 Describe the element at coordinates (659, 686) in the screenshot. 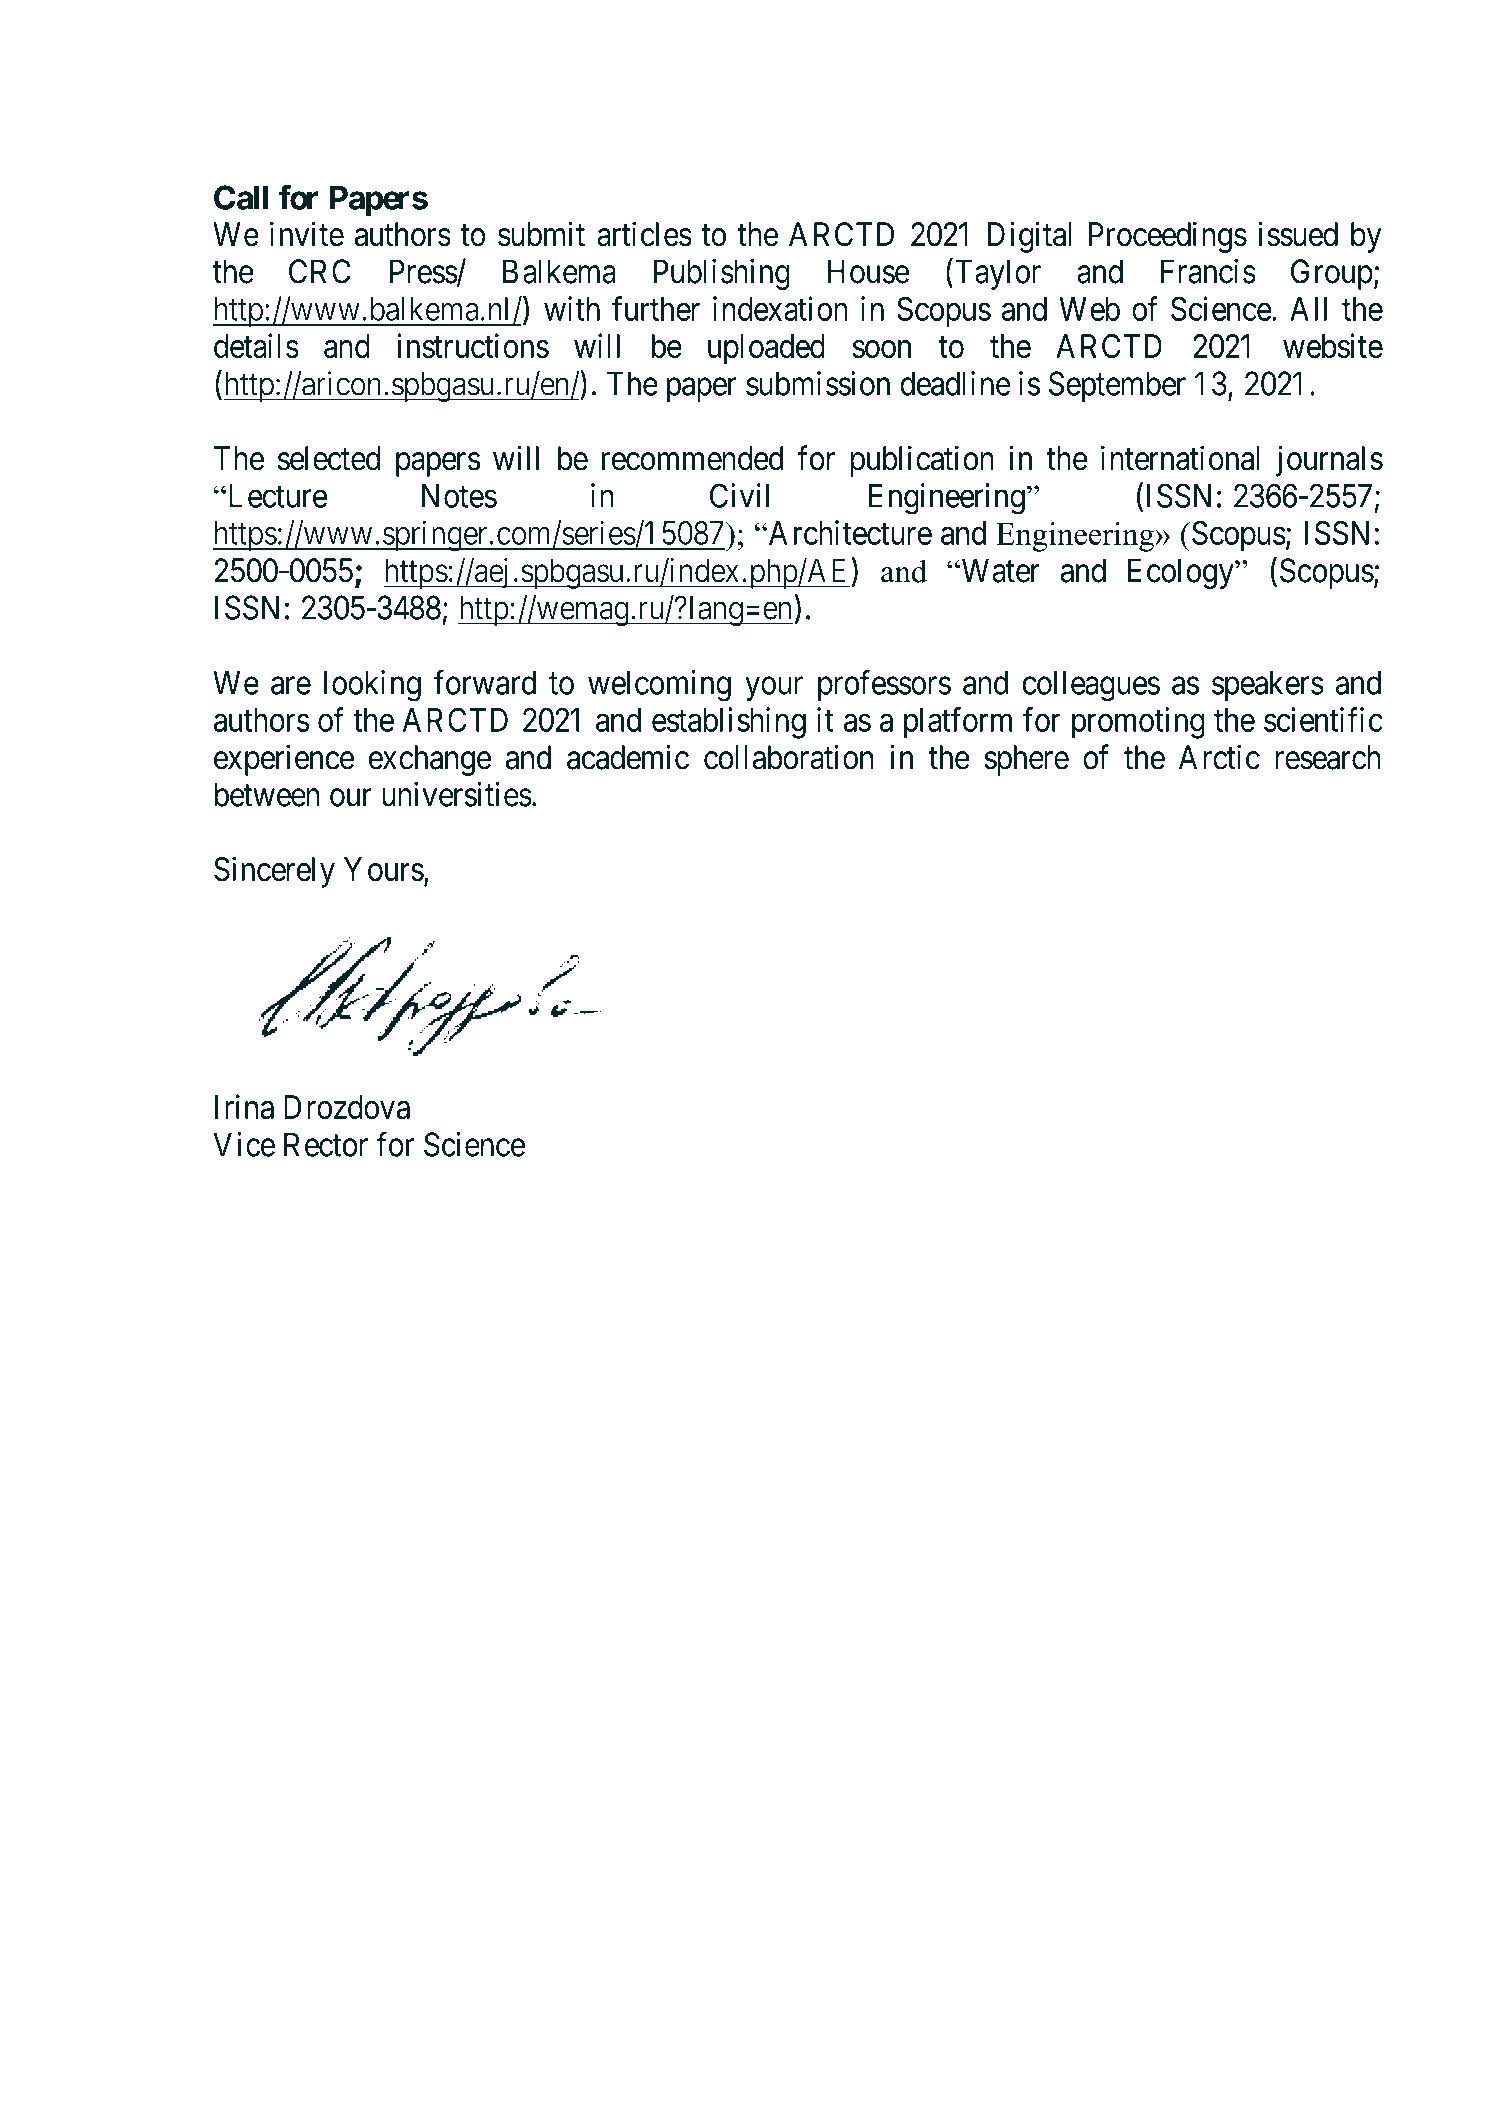

I see `welcoming` at that location.
